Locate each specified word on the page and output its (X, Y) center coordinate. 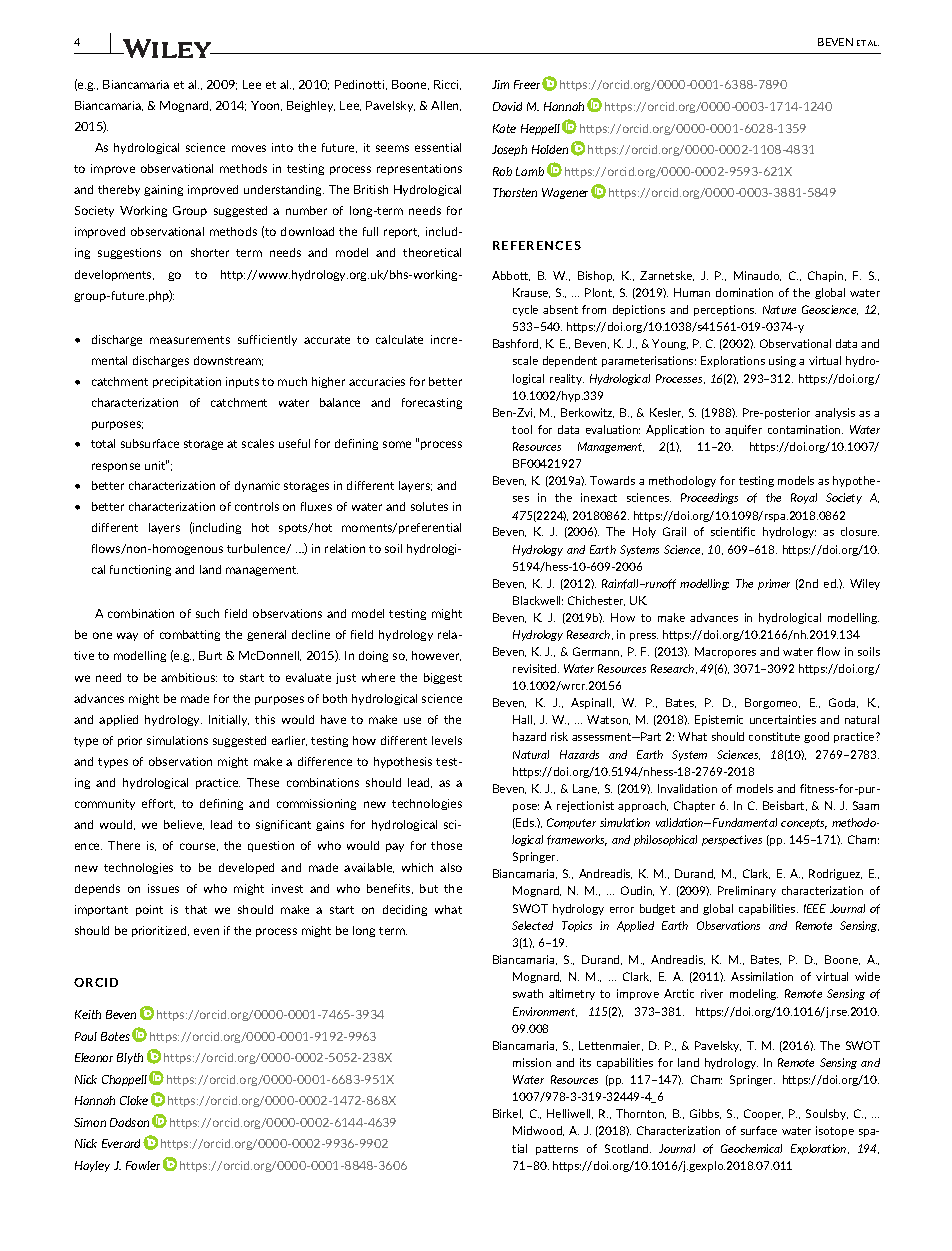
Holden (550, 149)
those (446, 845)
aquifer (743, 430)
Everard (123, 1143)
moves (249, 148)
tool (522, 429)
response (116, 467)
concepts (804, 824)
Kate (504, 128)
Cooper (763, 1114)
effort (158, 804)
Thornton (641, 1114)
